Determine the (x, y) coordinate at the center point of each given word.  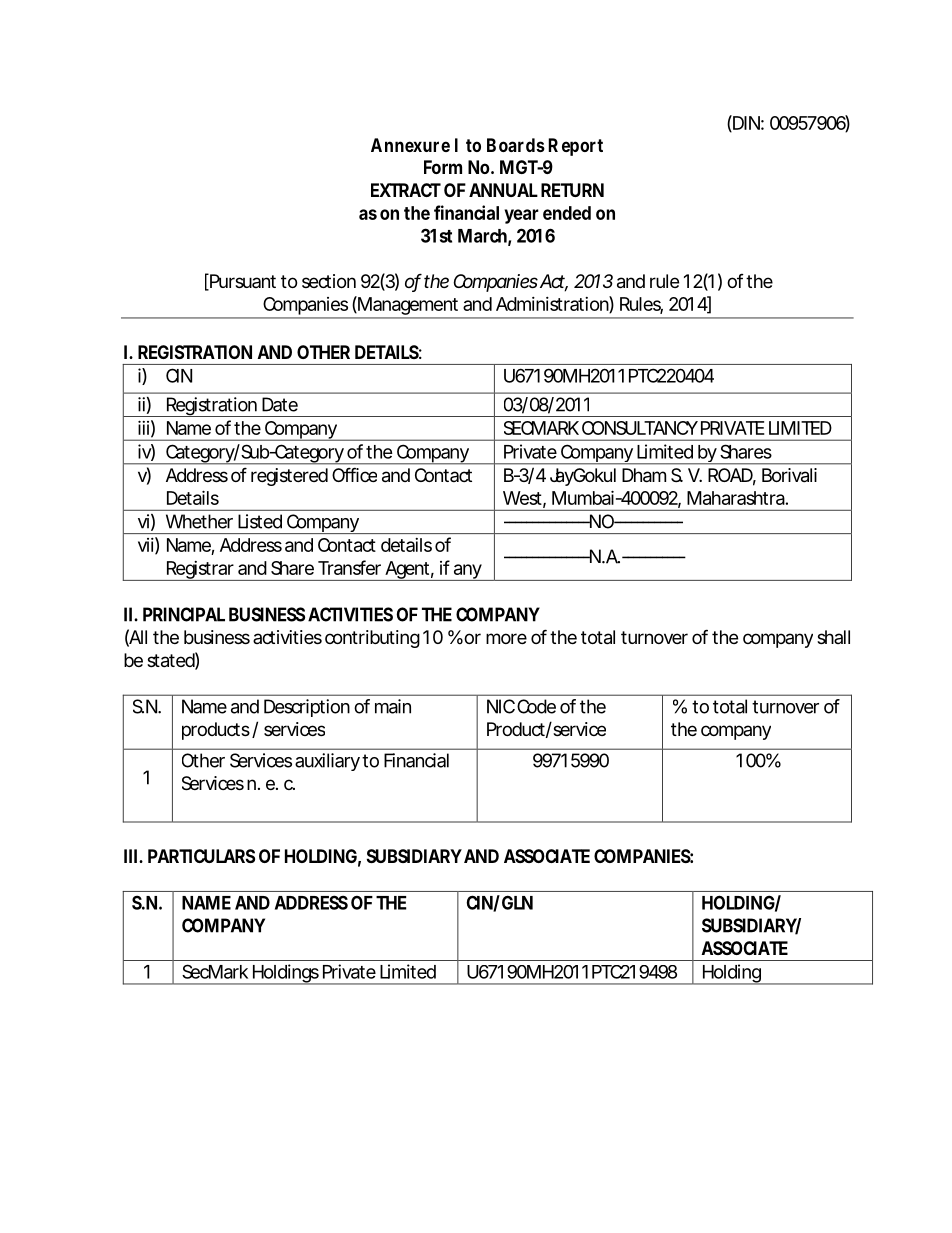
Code (536, 706)
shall (833, 637)
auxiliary (329, 762)
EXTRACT (406, 190)
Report (575, 147)
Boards (516, 145)
